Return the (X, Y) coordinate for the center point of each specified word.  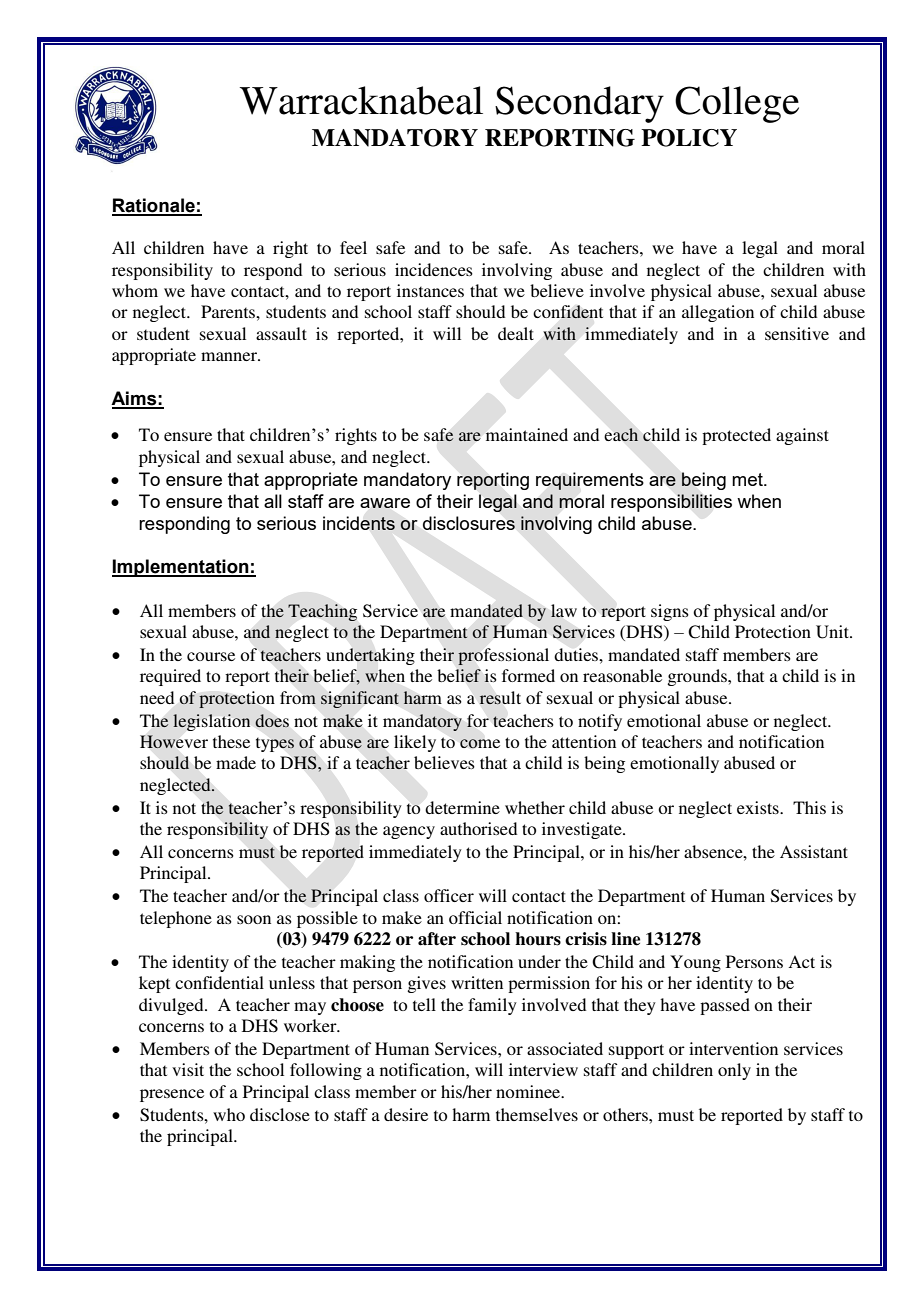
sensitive (797, 333)
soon (254, 919)
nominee (529, 1091)
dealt (516, 333)
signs (670, 612)
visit (188, 1069)
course (211, 656)
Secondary (579, 104)
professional (503, 656)
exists (759, 807)
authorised (478, 828)
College (737, 104)
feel (353, 247)
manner (230, 356)
